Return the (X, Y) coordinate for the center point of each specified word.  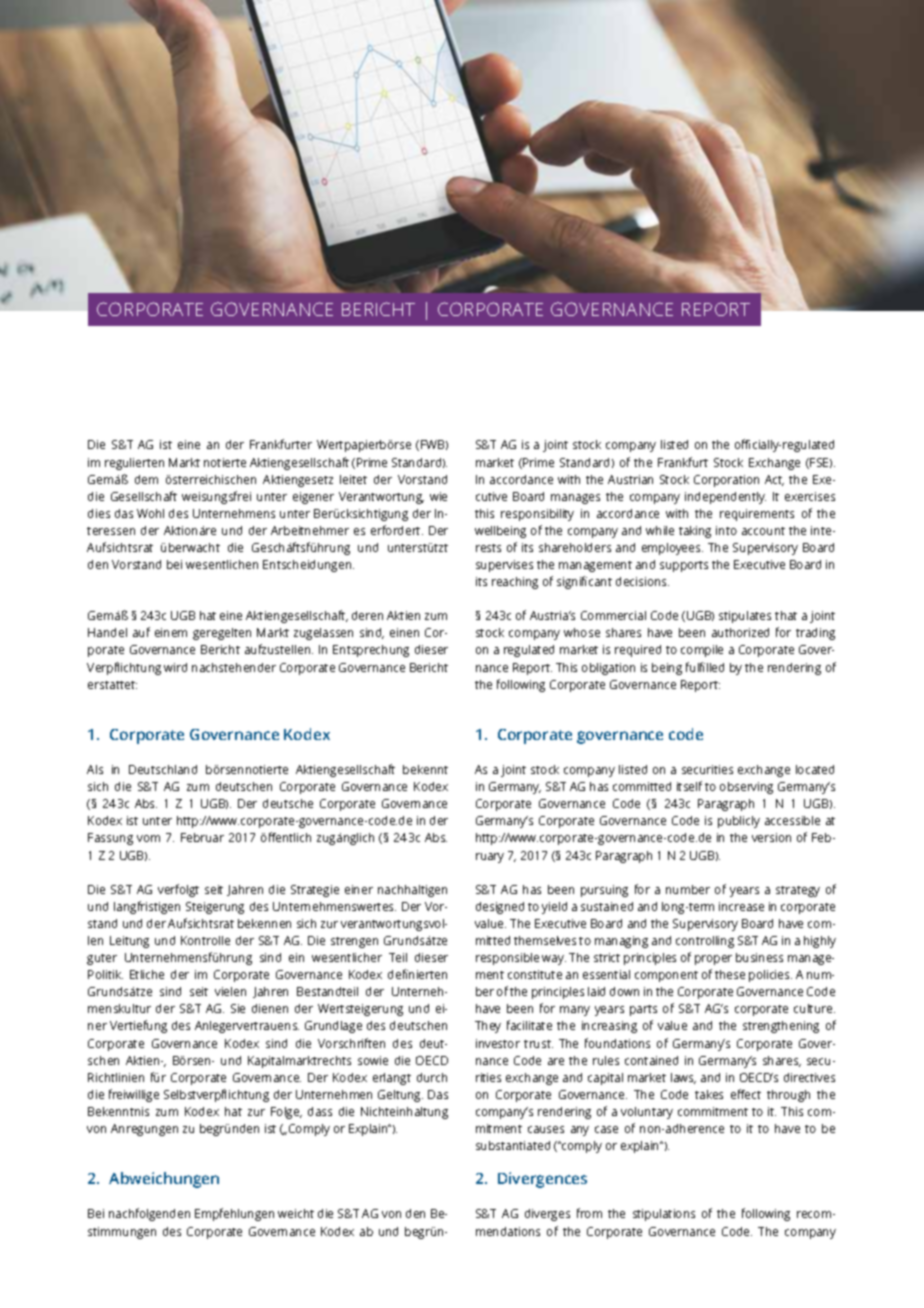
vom (148, 838)
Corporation (726, 481)
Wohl (150, 513)
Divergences (542, 1180)
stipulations (664, 1215)
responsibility (537, 515)
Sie (238, 1008)
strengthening (781, 1027)
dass (320, 1111)
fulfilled (705, 667)
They (488, 1027)
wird (175, 667)
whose (582, 632)
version (771, 837)
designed (500, 908)
